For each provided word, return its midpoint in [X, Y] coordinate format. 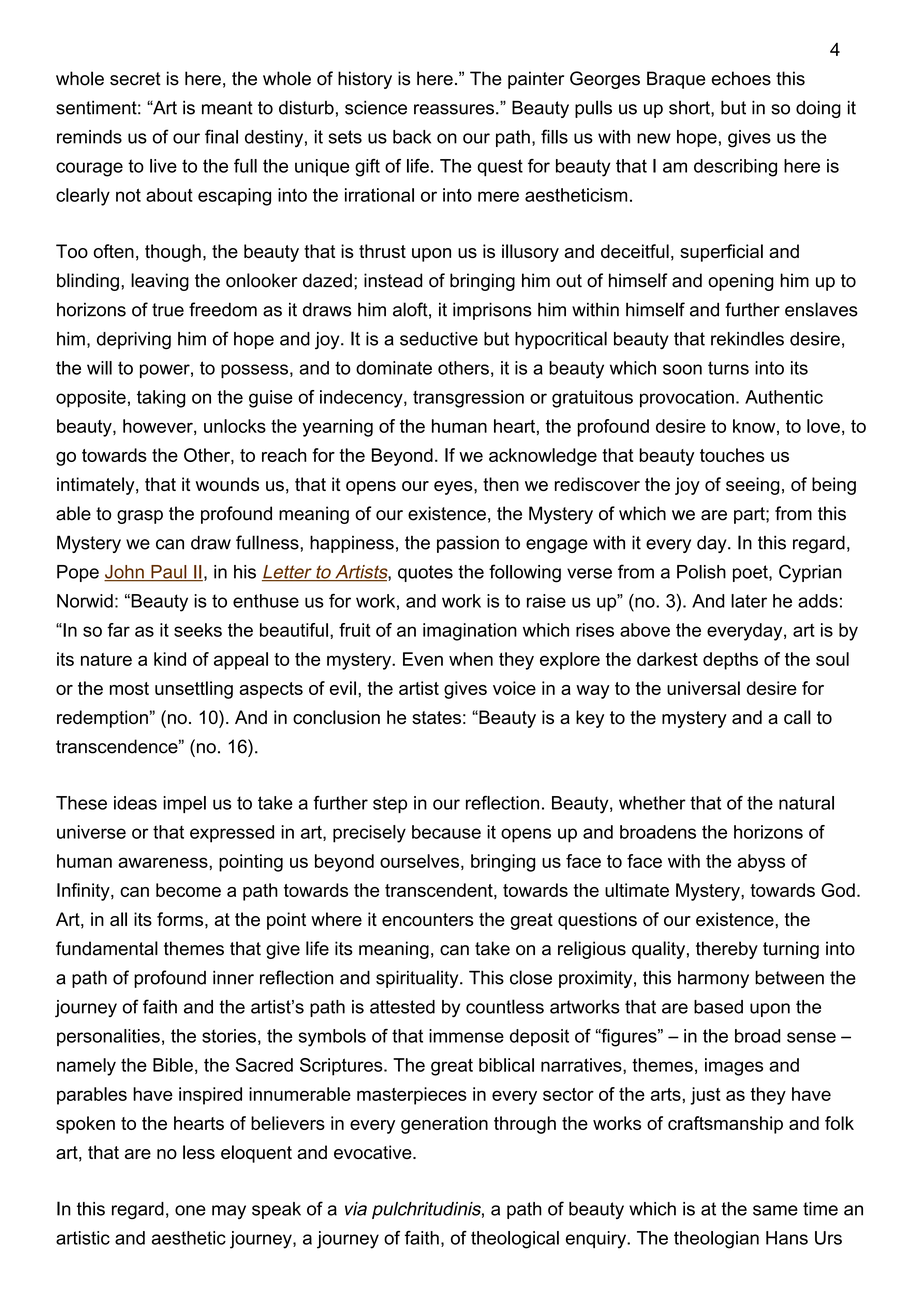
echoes [741, 78]
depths [730, 661]
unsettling [194, 690]
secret [135, 79]
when [471, 659]
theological [515, 1240]
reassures [454, 109]
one [190, 1210]
